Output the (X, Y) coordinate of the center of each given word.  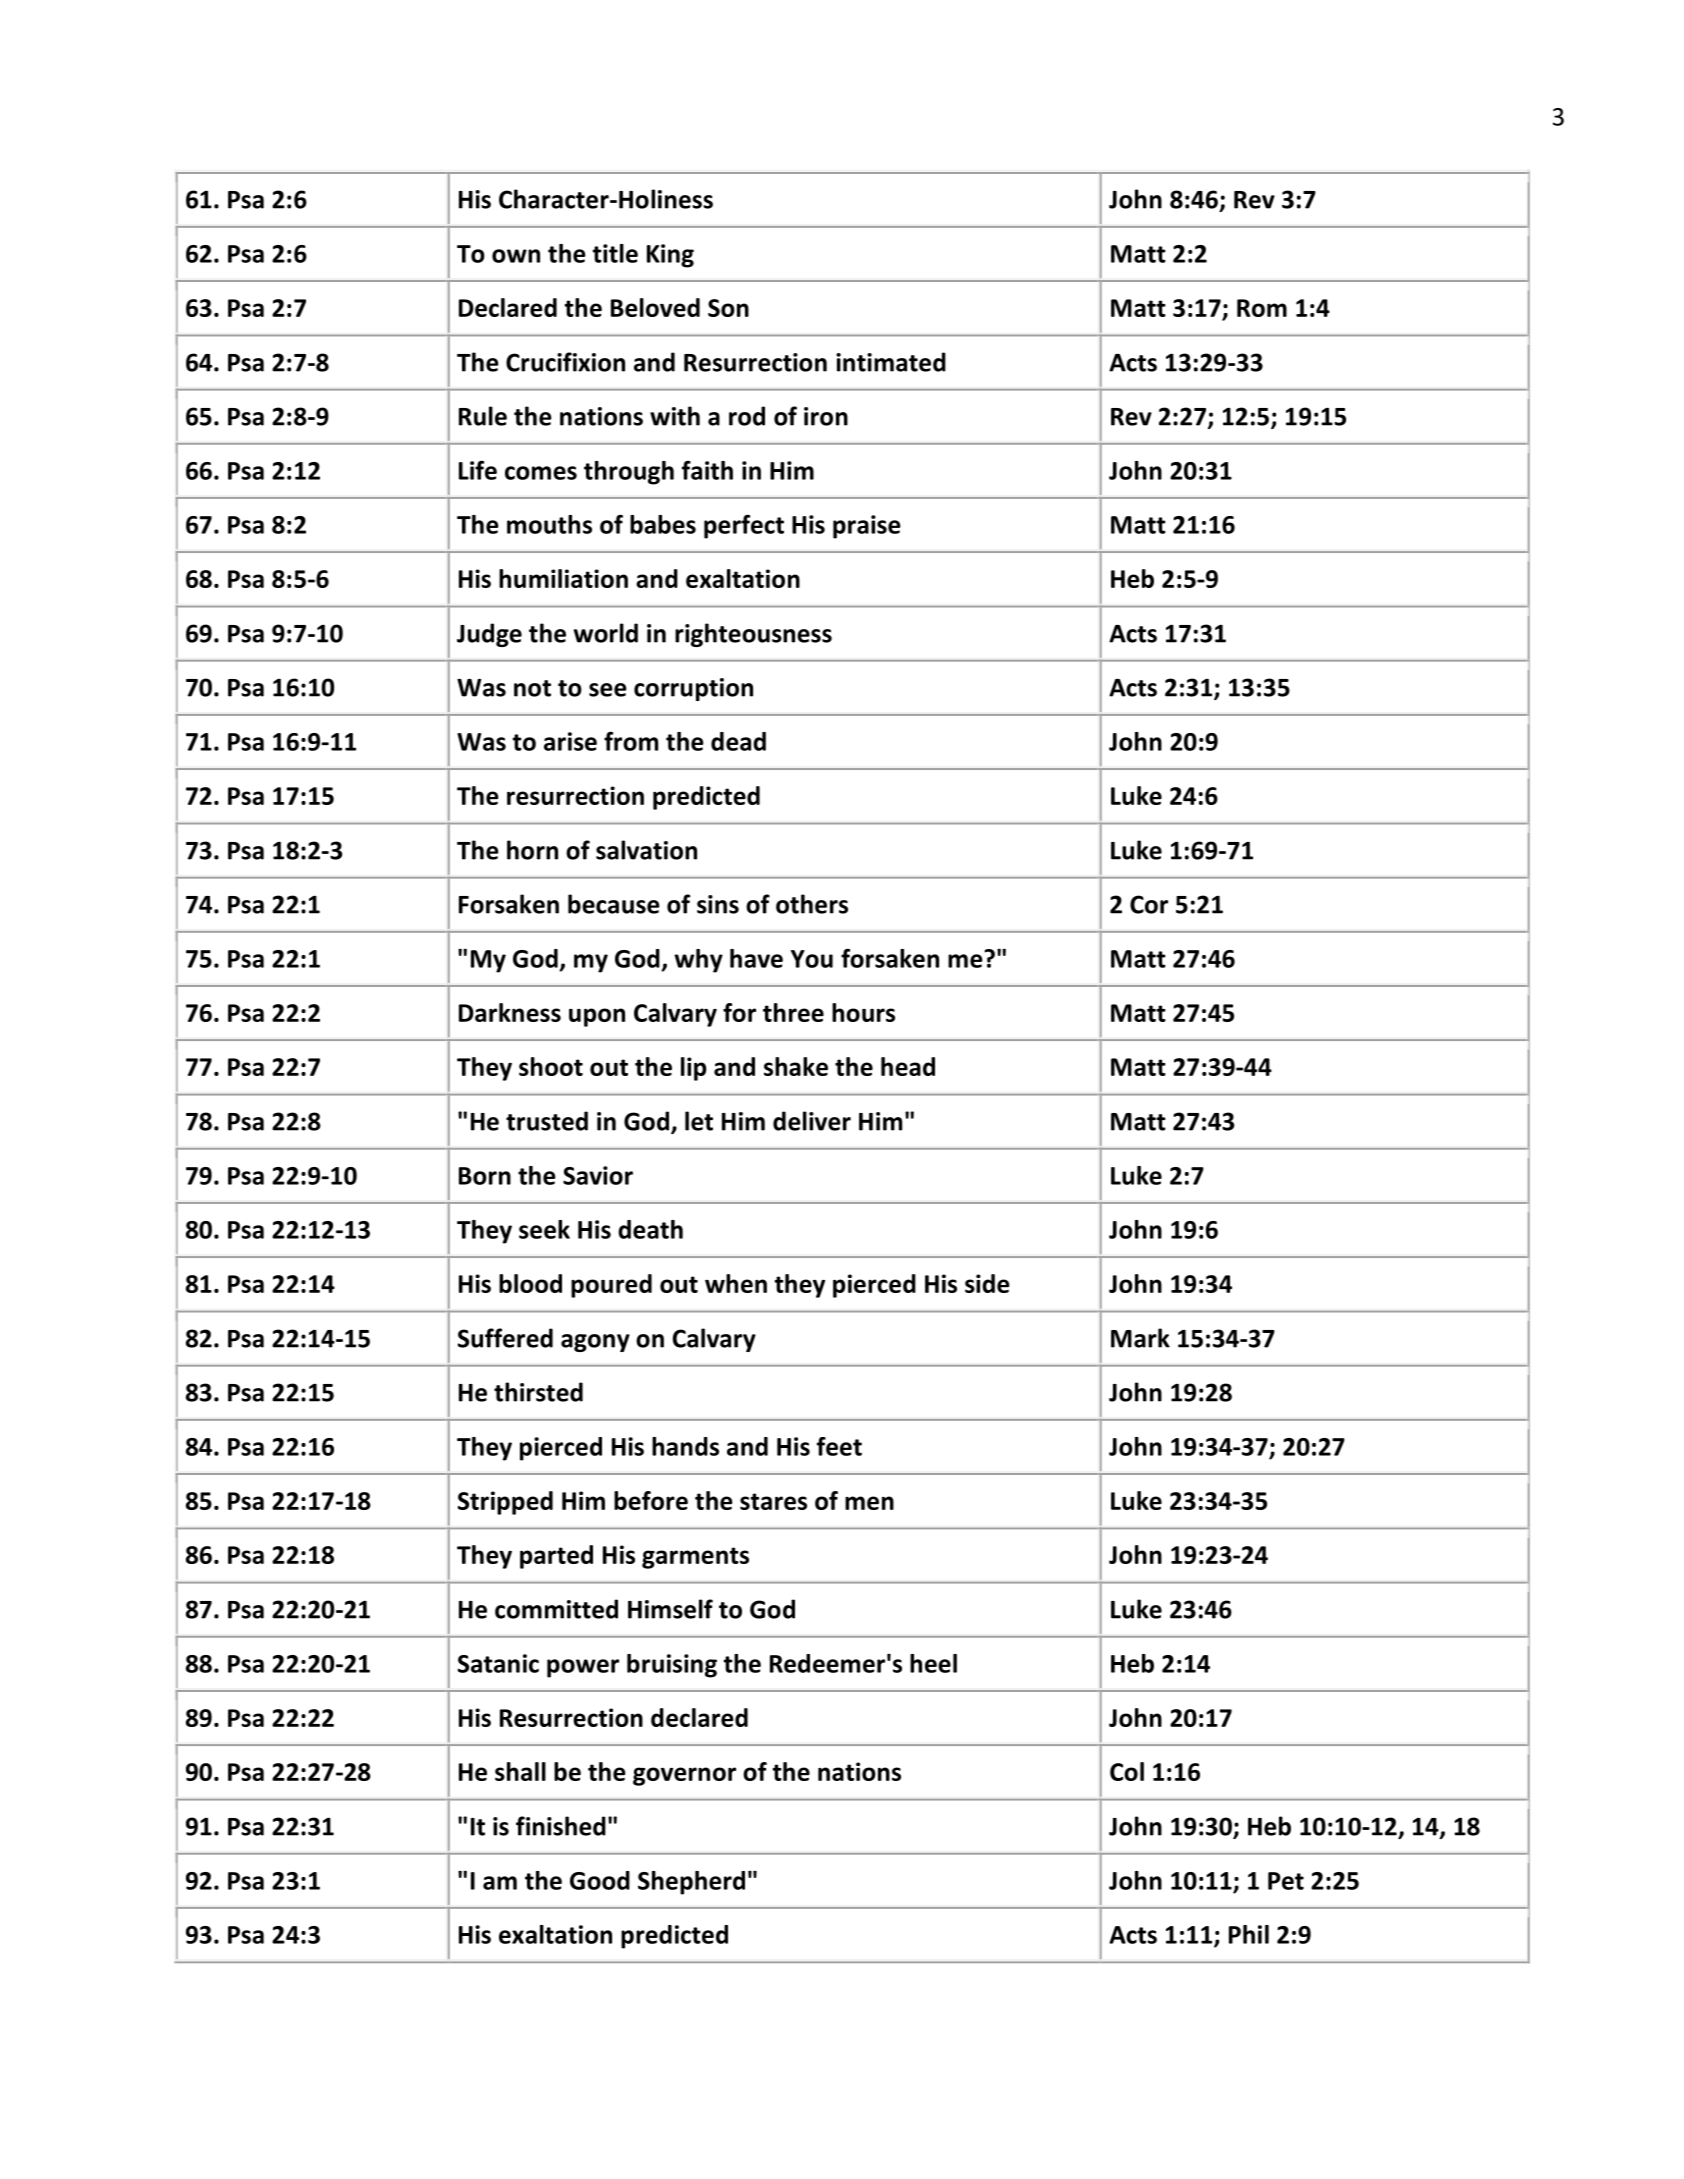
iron (826, 416)
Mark (1140, 1338)
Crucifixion (565, 362)
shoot (551, 1066)
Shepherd (691, 1883)
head (908, 1066)
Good (600, 1880)
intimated (891, 362)
